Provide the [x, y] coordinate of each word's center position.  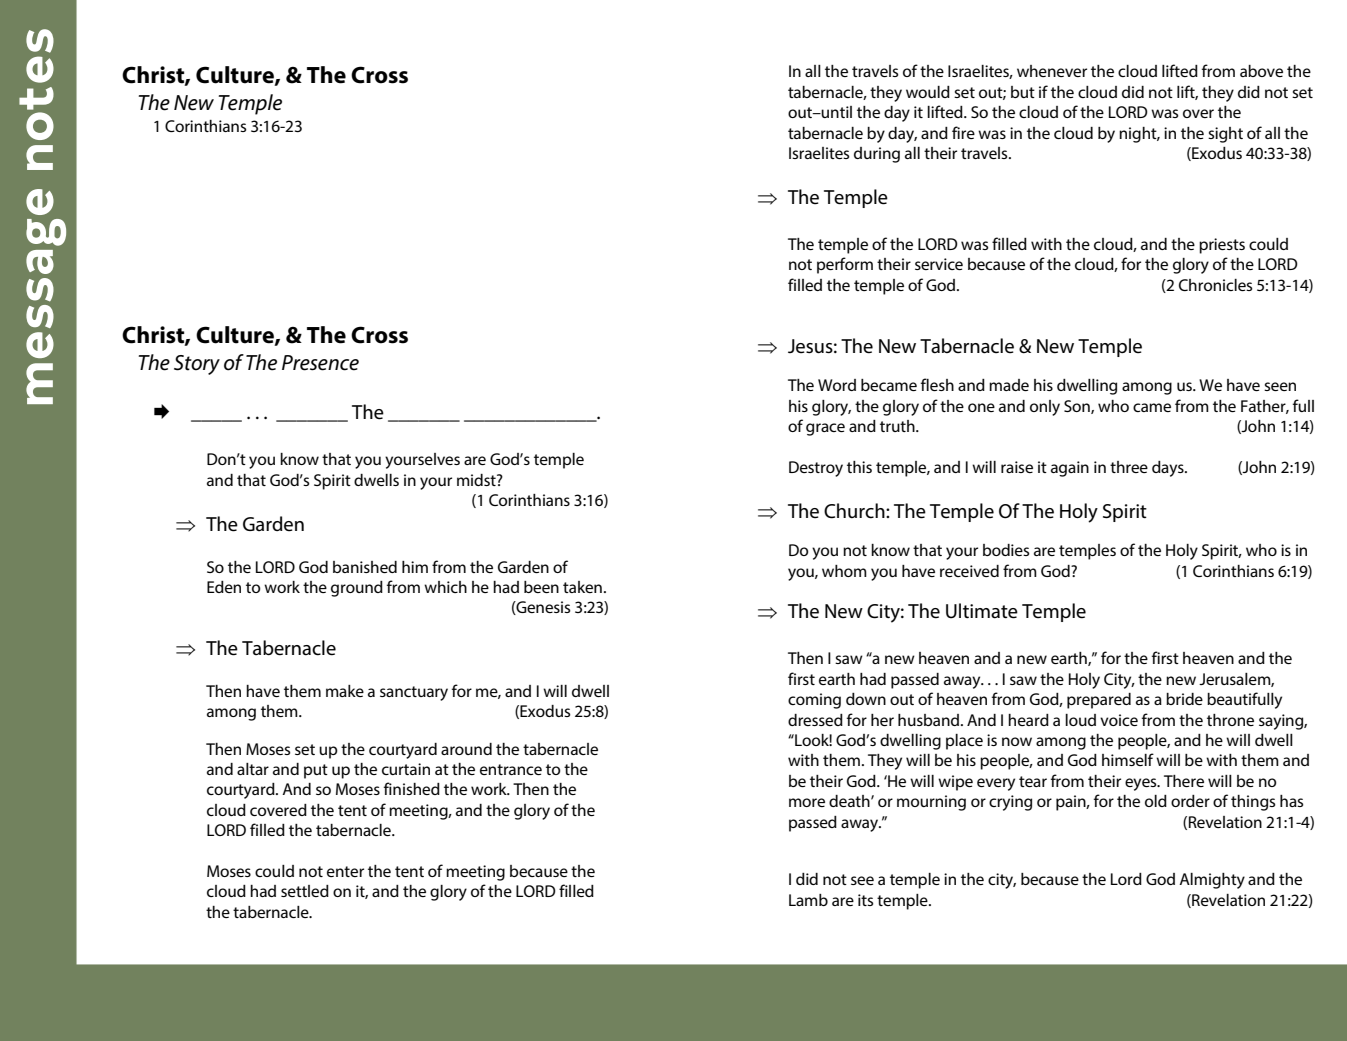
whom [844, 571]
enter [345, 871]
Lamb [808, 900]
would [928, 92]
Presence [320, 363]
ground [357, 589]
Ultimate [982, 611]
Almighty [1212, 881]
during [877, 155]
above [1261, 71]
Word [837, 385]
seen [1280, 386]
